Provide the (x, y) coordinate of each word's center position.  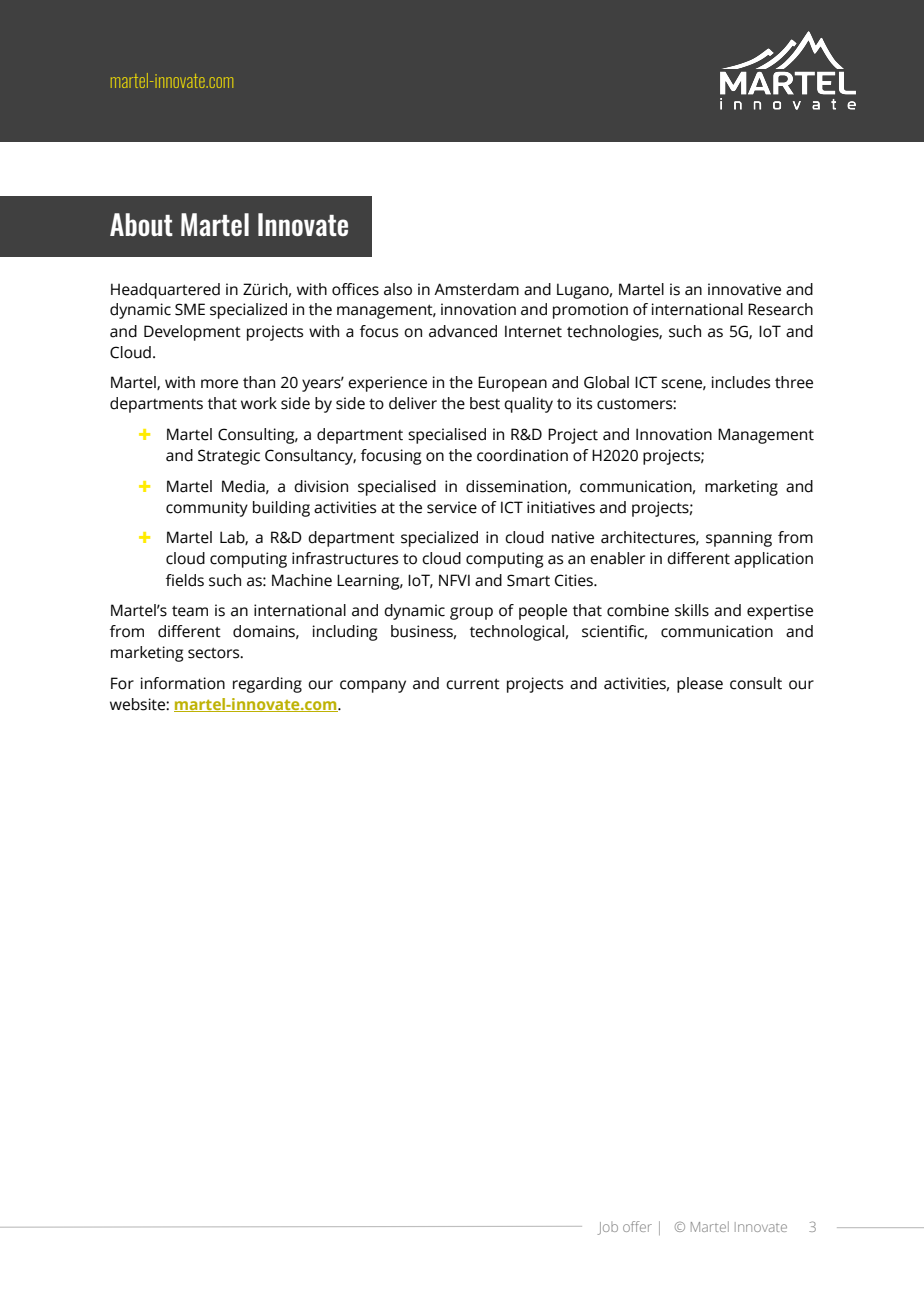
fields (185, 580)
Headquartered (165, 291)
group (471, 613)
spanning (739, 539)
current (473, 684)
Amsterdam (476, 289)
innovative (744, 289)
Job (608, 1228)
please (700, 685)
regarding (267, 685)
